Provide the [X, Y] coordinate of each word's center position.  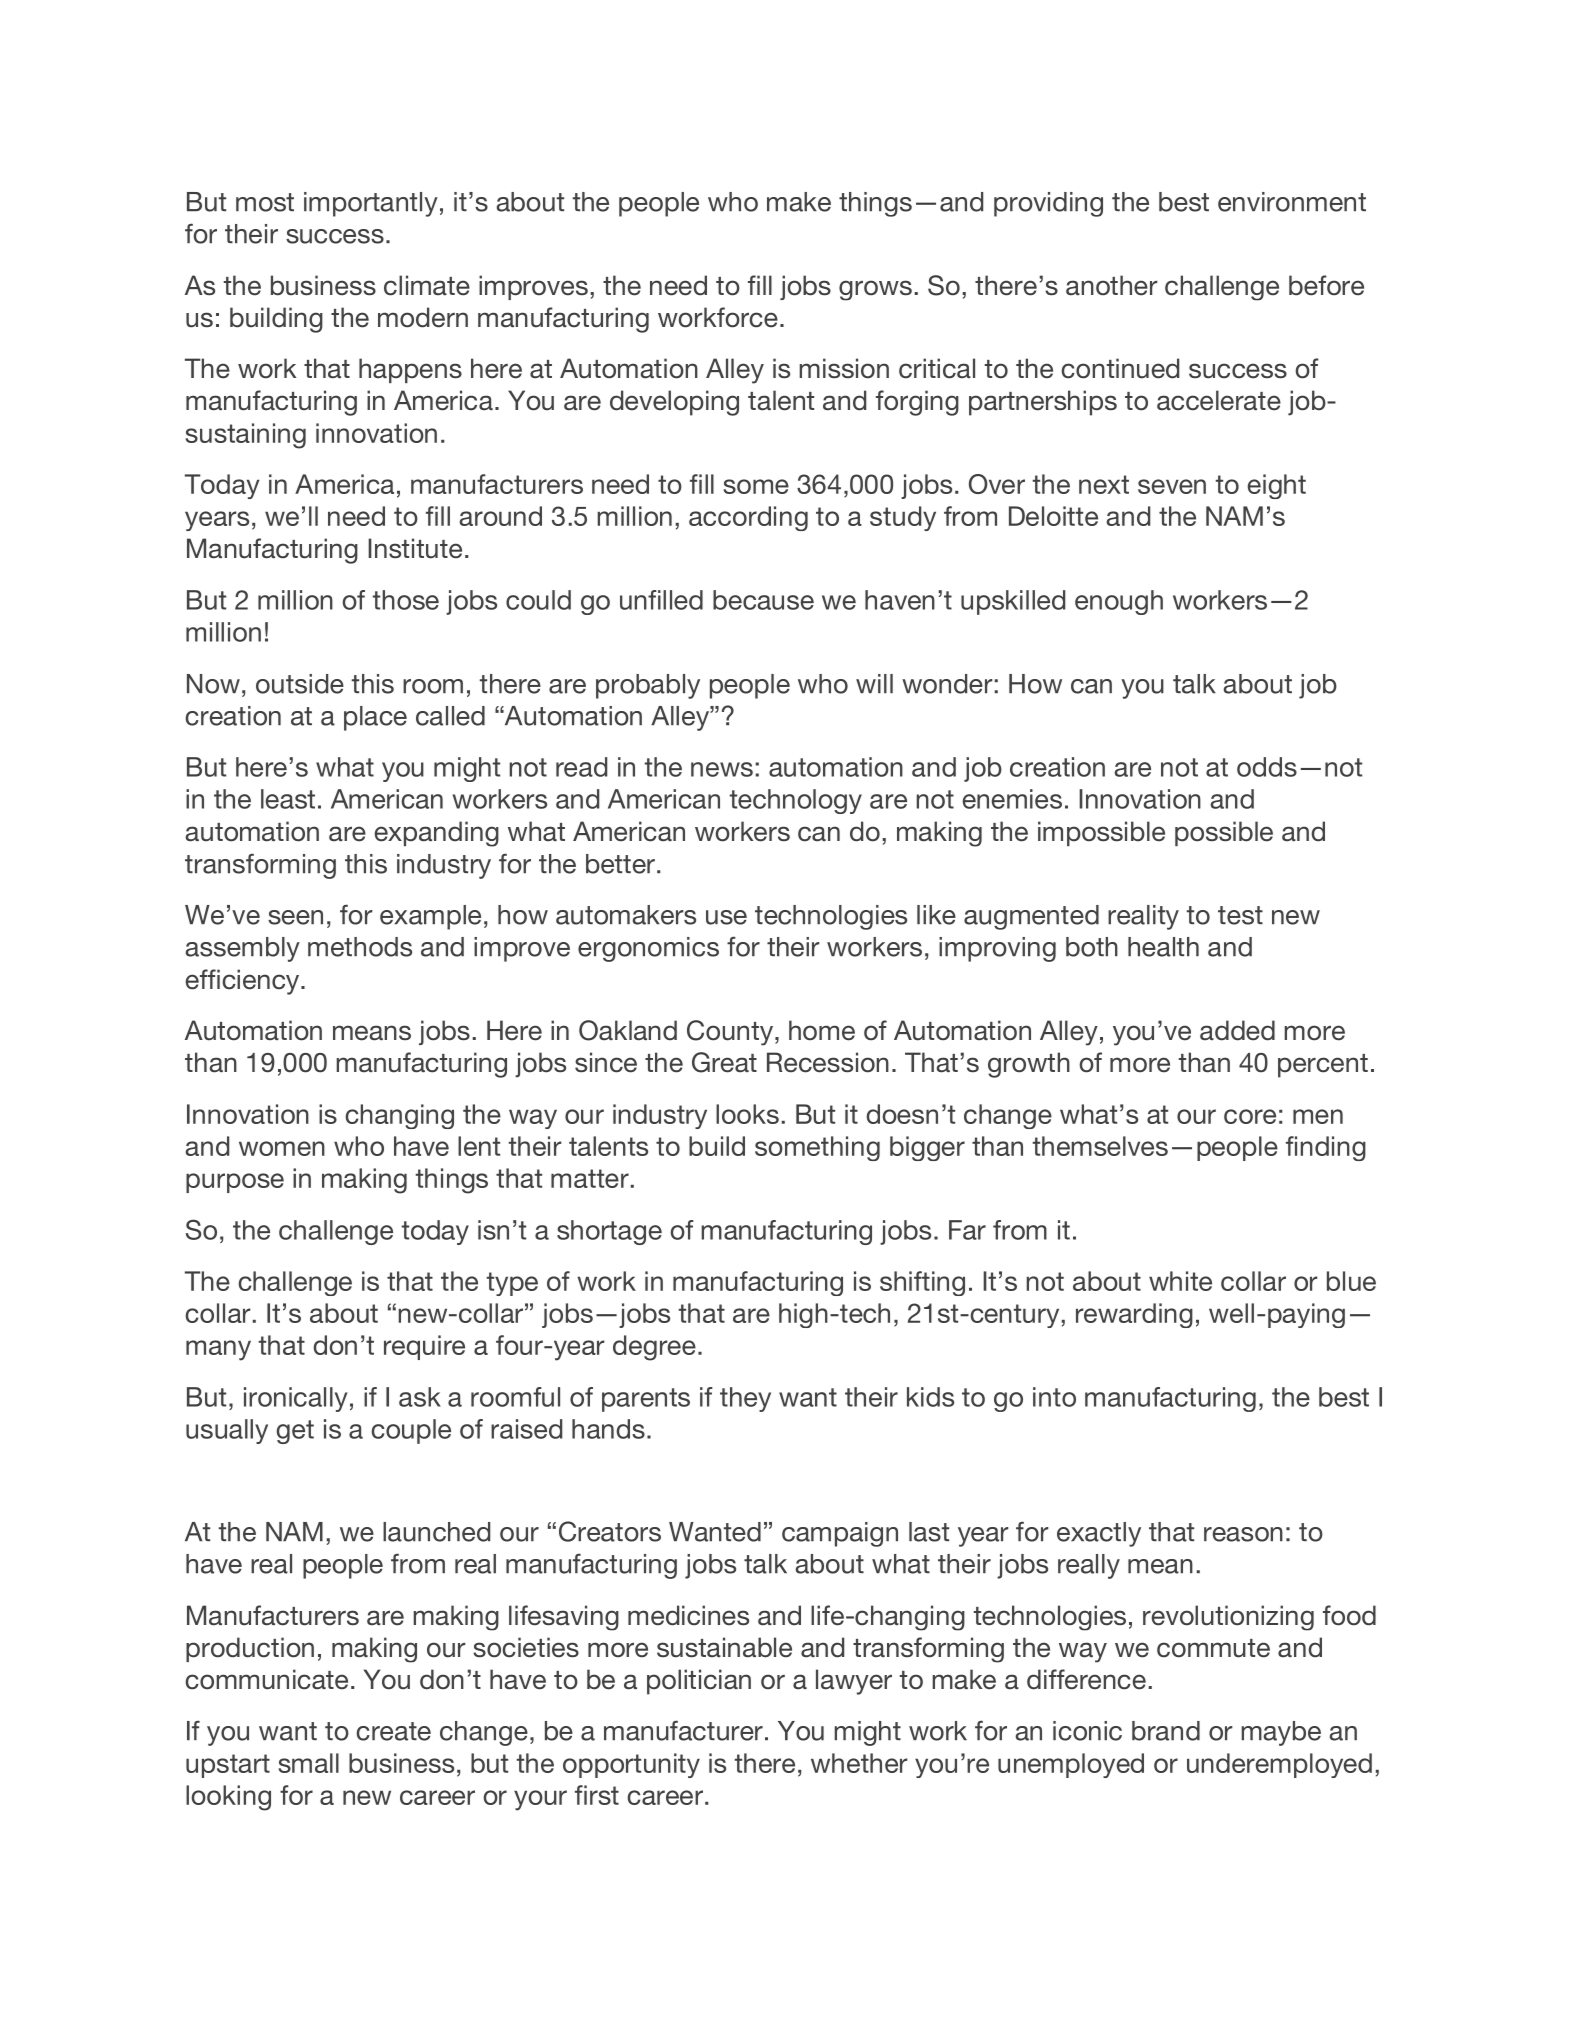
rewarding [1134, 1315]
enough [1119, 602]
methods [360, 947]
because [763, 600]
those [406, 600]
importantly [371, 204]
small [309, 1763]
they [745, 1399]
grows [875, 290]
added [1237, 1030]
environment [1292, 202]
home [822, 1030]
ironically [295, 1399]
